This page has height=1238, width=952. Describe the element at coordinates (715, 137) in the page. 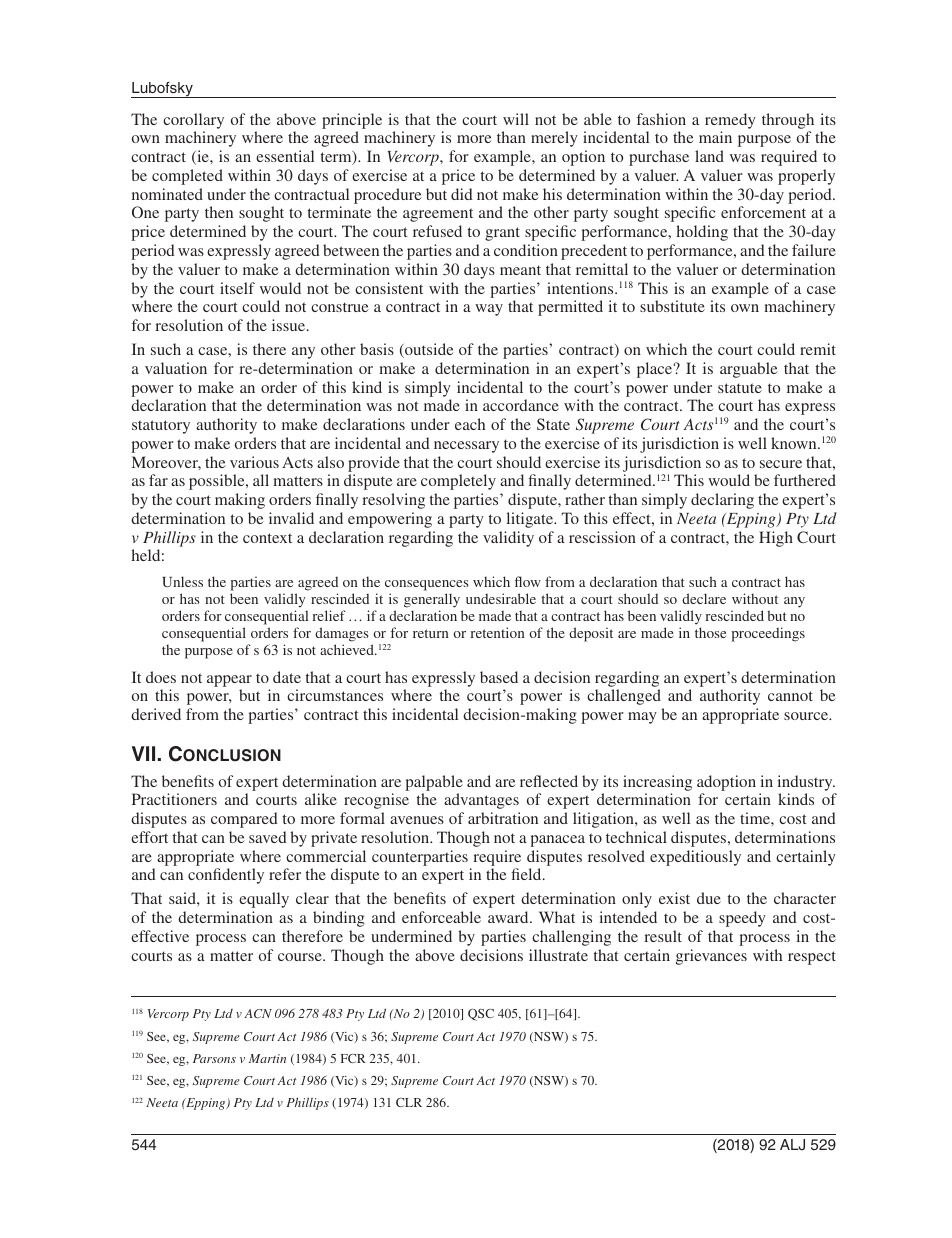

I see `main` at that location.
